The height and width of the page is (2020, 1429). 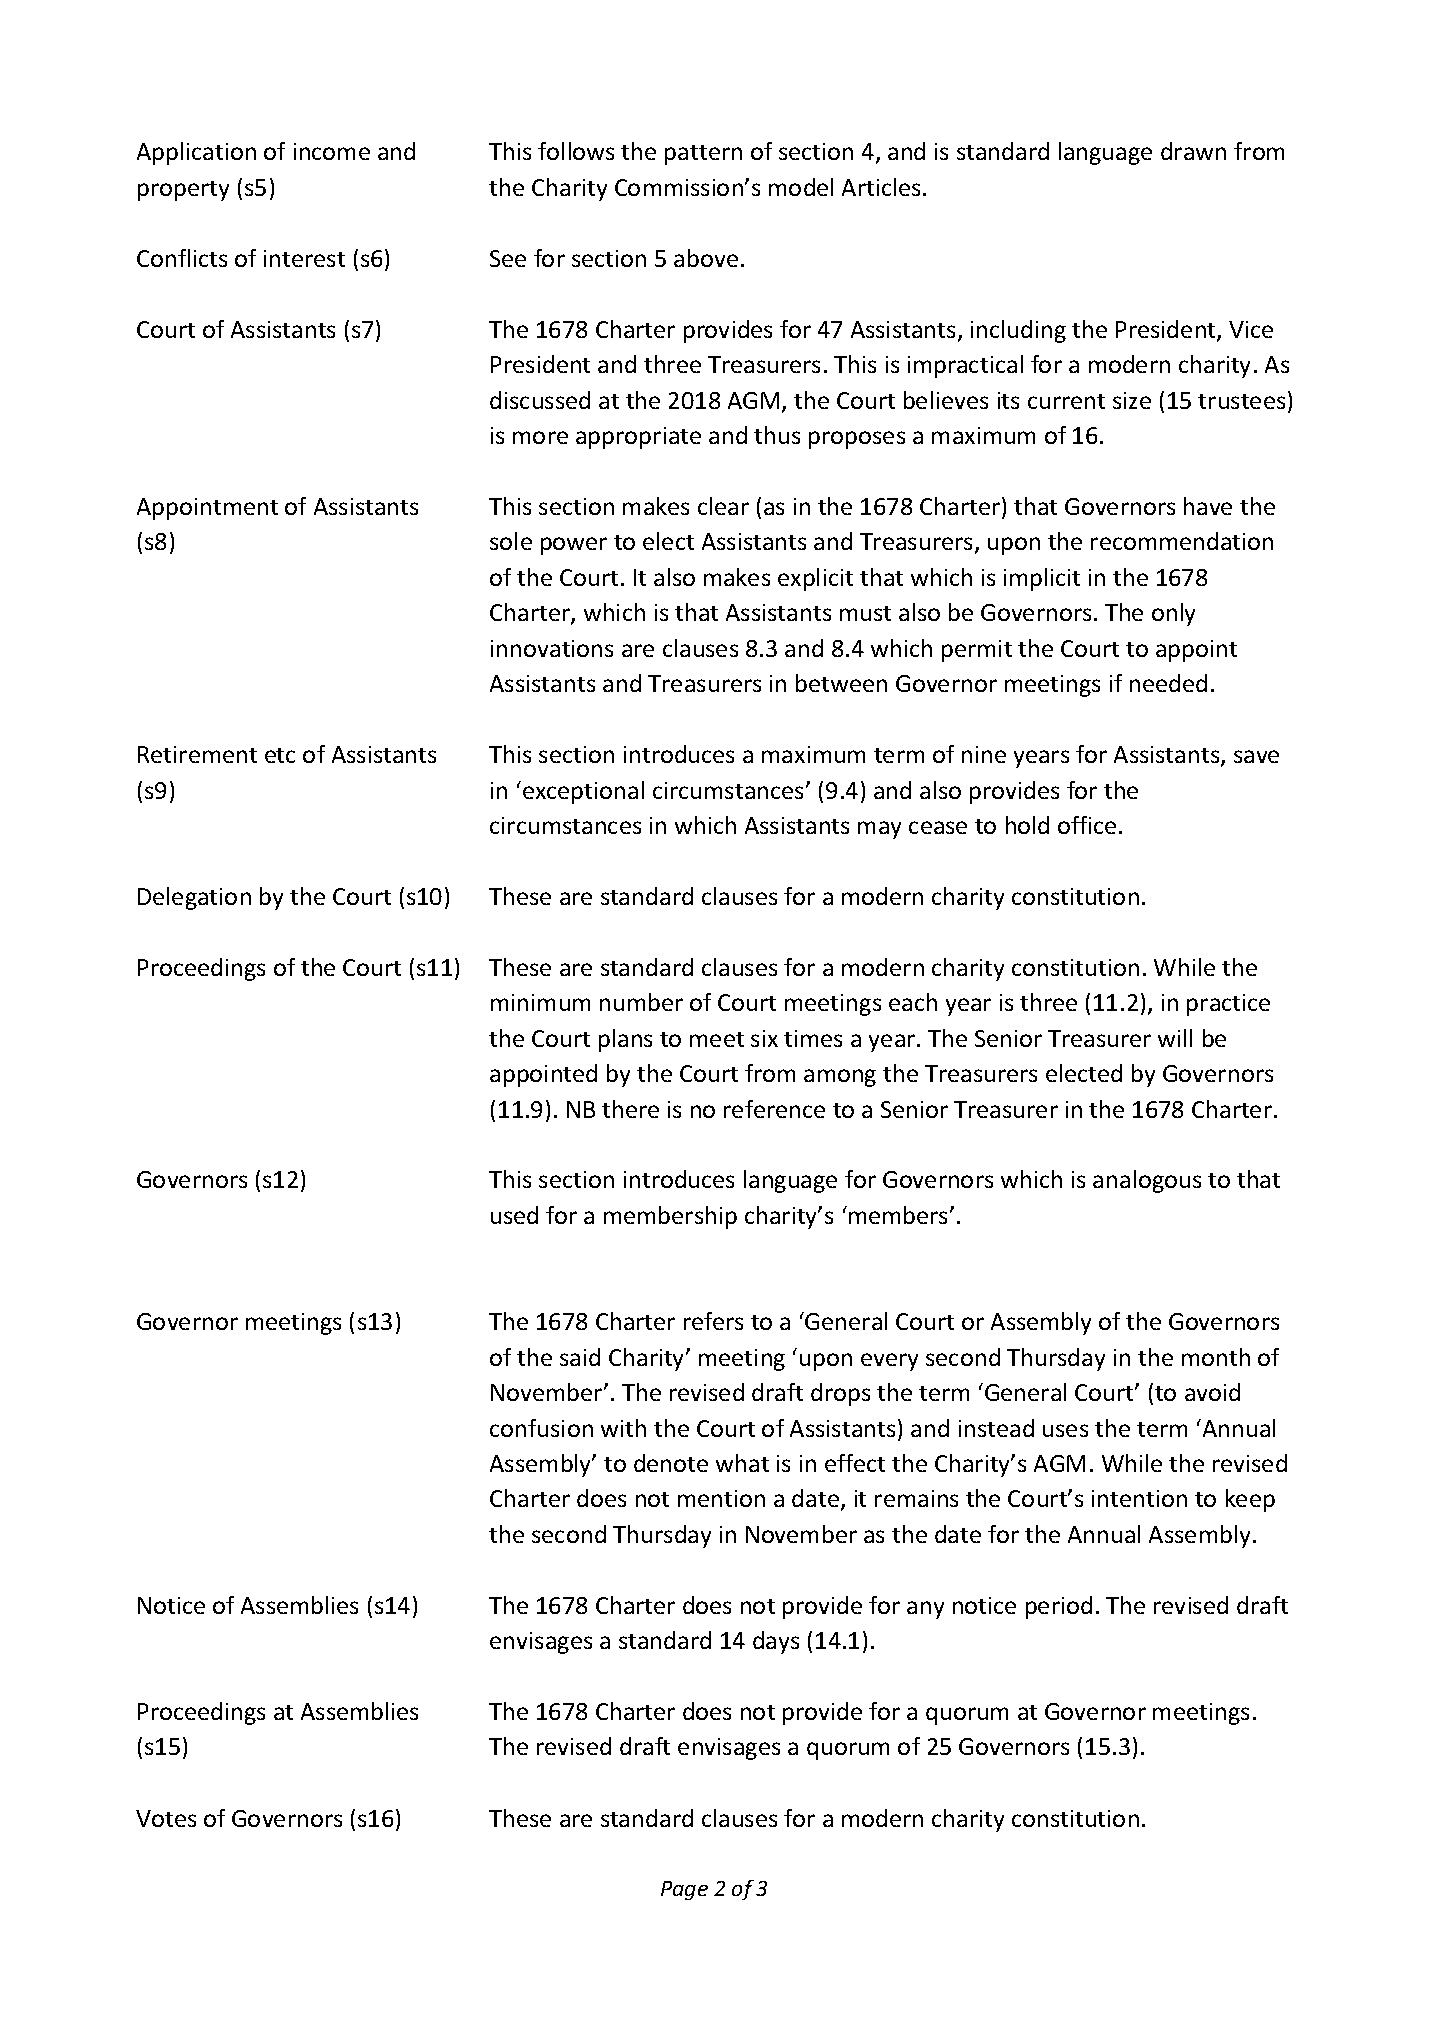 What do you see at coordinates (194, 898) in the page?
I see `Delegation` at bounding box center [194, 898].
